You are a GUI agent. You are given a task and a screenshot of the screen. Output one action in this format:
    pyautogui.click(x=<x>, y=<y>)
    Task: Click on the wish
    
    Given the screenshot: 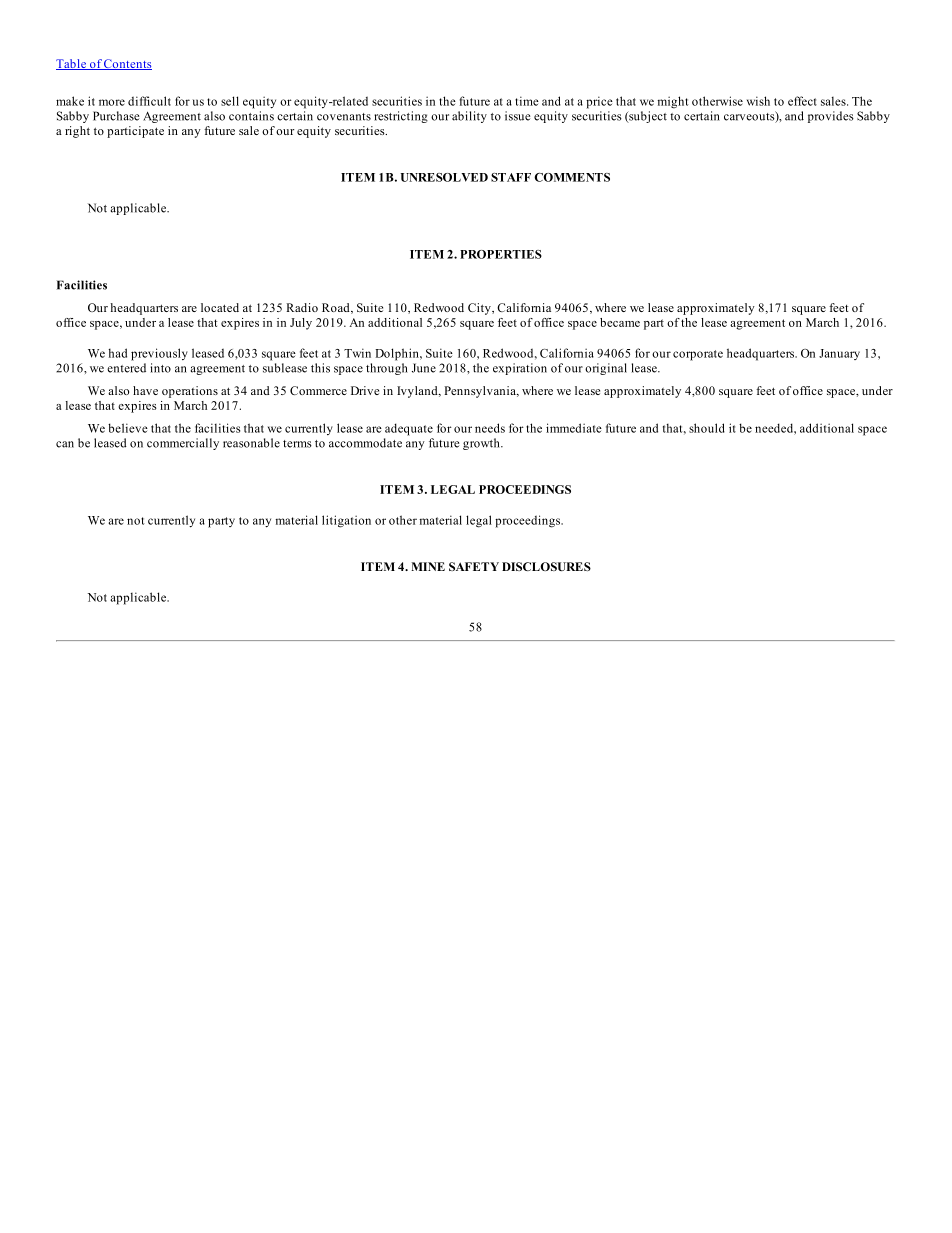 What is the action you would take?
    pyautogui.click(x=758, y=101)
